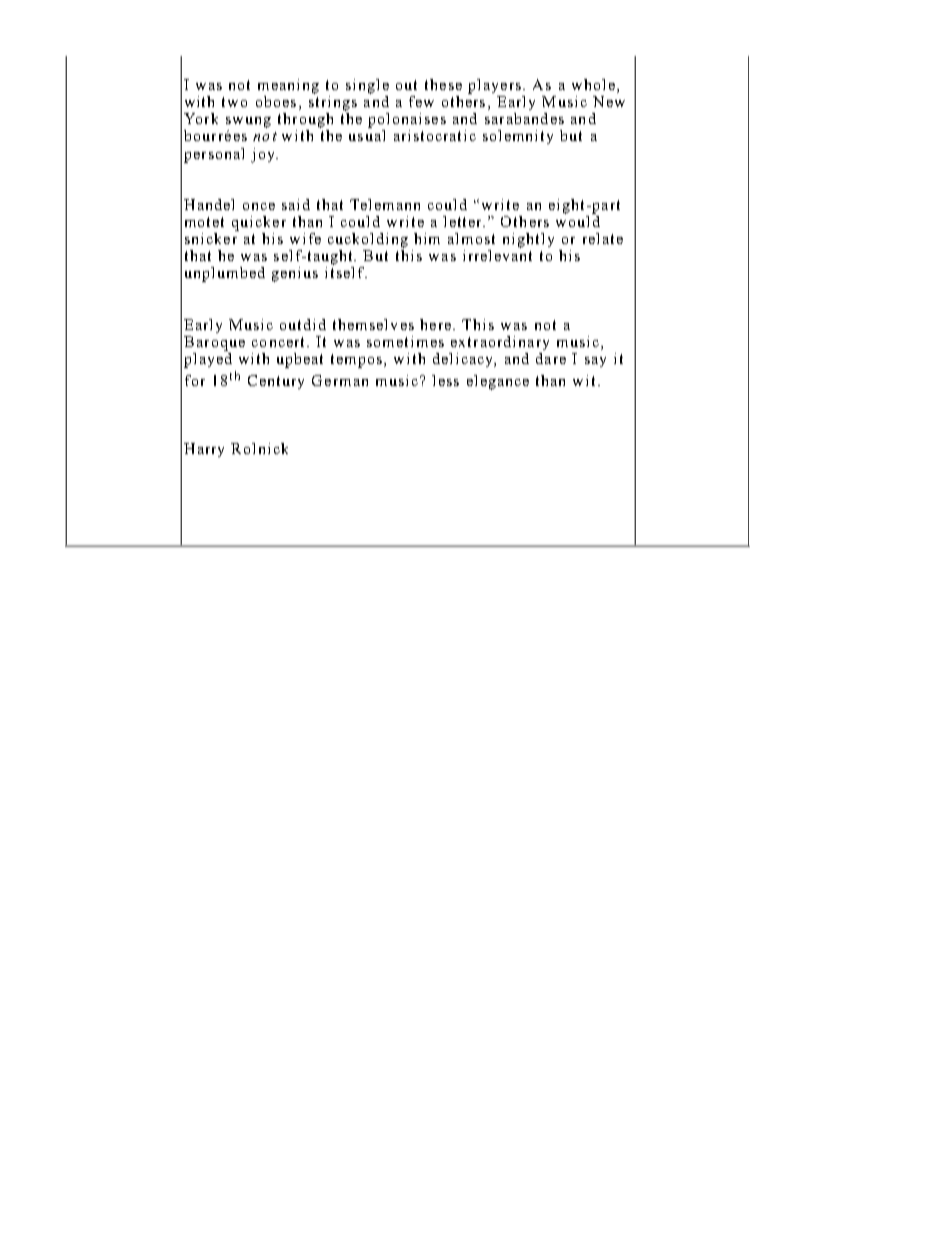 The width and height of the screenshot is (952, 1233). What do you see at coordinates (427, 238) in the screenshot?
I see `him` at bounding box center [427, 238].
